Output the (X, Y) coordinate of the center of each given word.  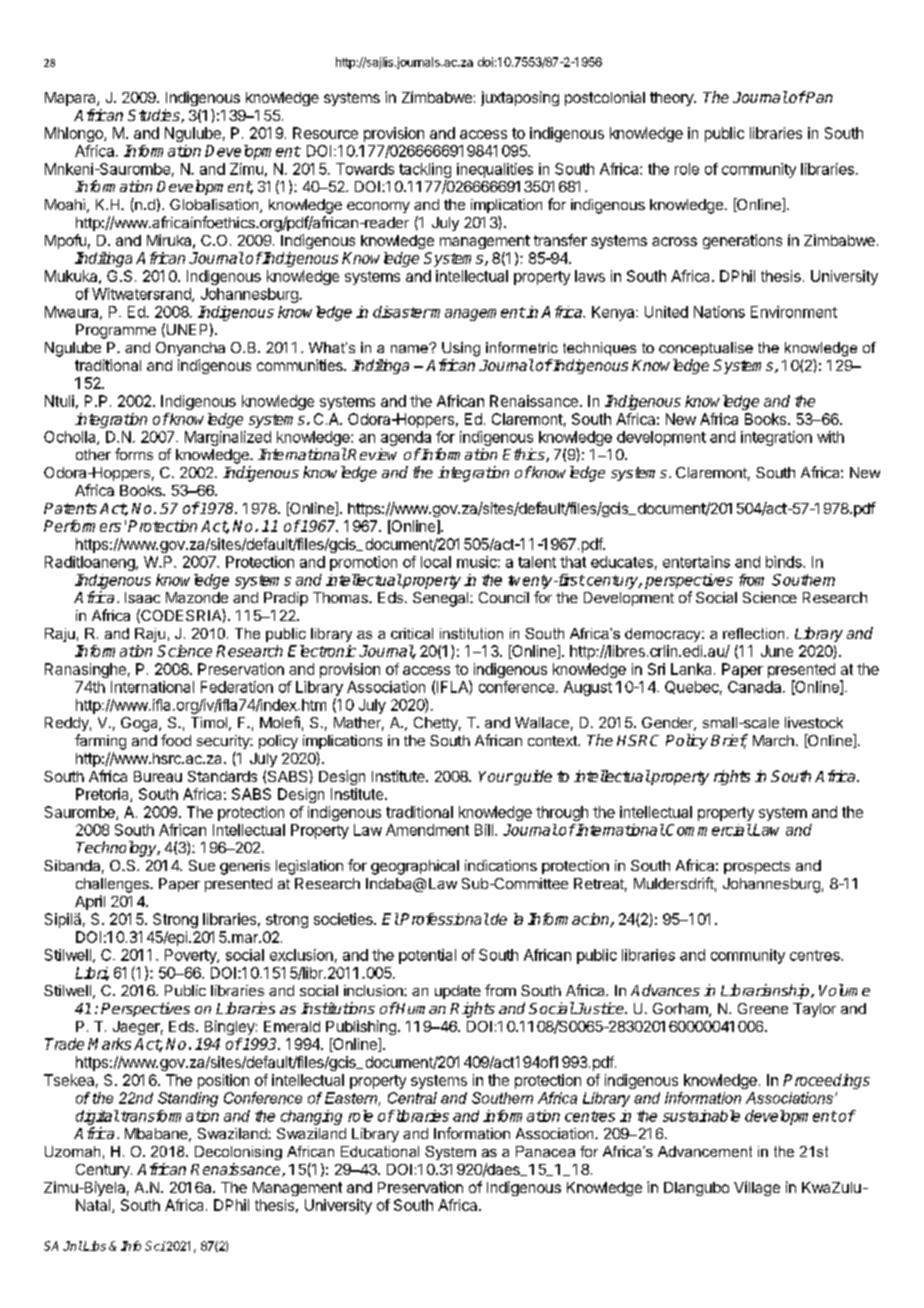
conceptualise (706, 349)
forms (134, 454)
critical (412, 633)
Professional (444, 919)
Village (757, 1188)
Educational (380, 1151)
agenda (406, 438)
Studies (155, 116)
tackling (425, 170)
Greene (763, 1008)
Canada (756, 687)
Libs (94, 1246)
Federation (237, 687)
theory (672, 99)
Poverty (191, 956)
